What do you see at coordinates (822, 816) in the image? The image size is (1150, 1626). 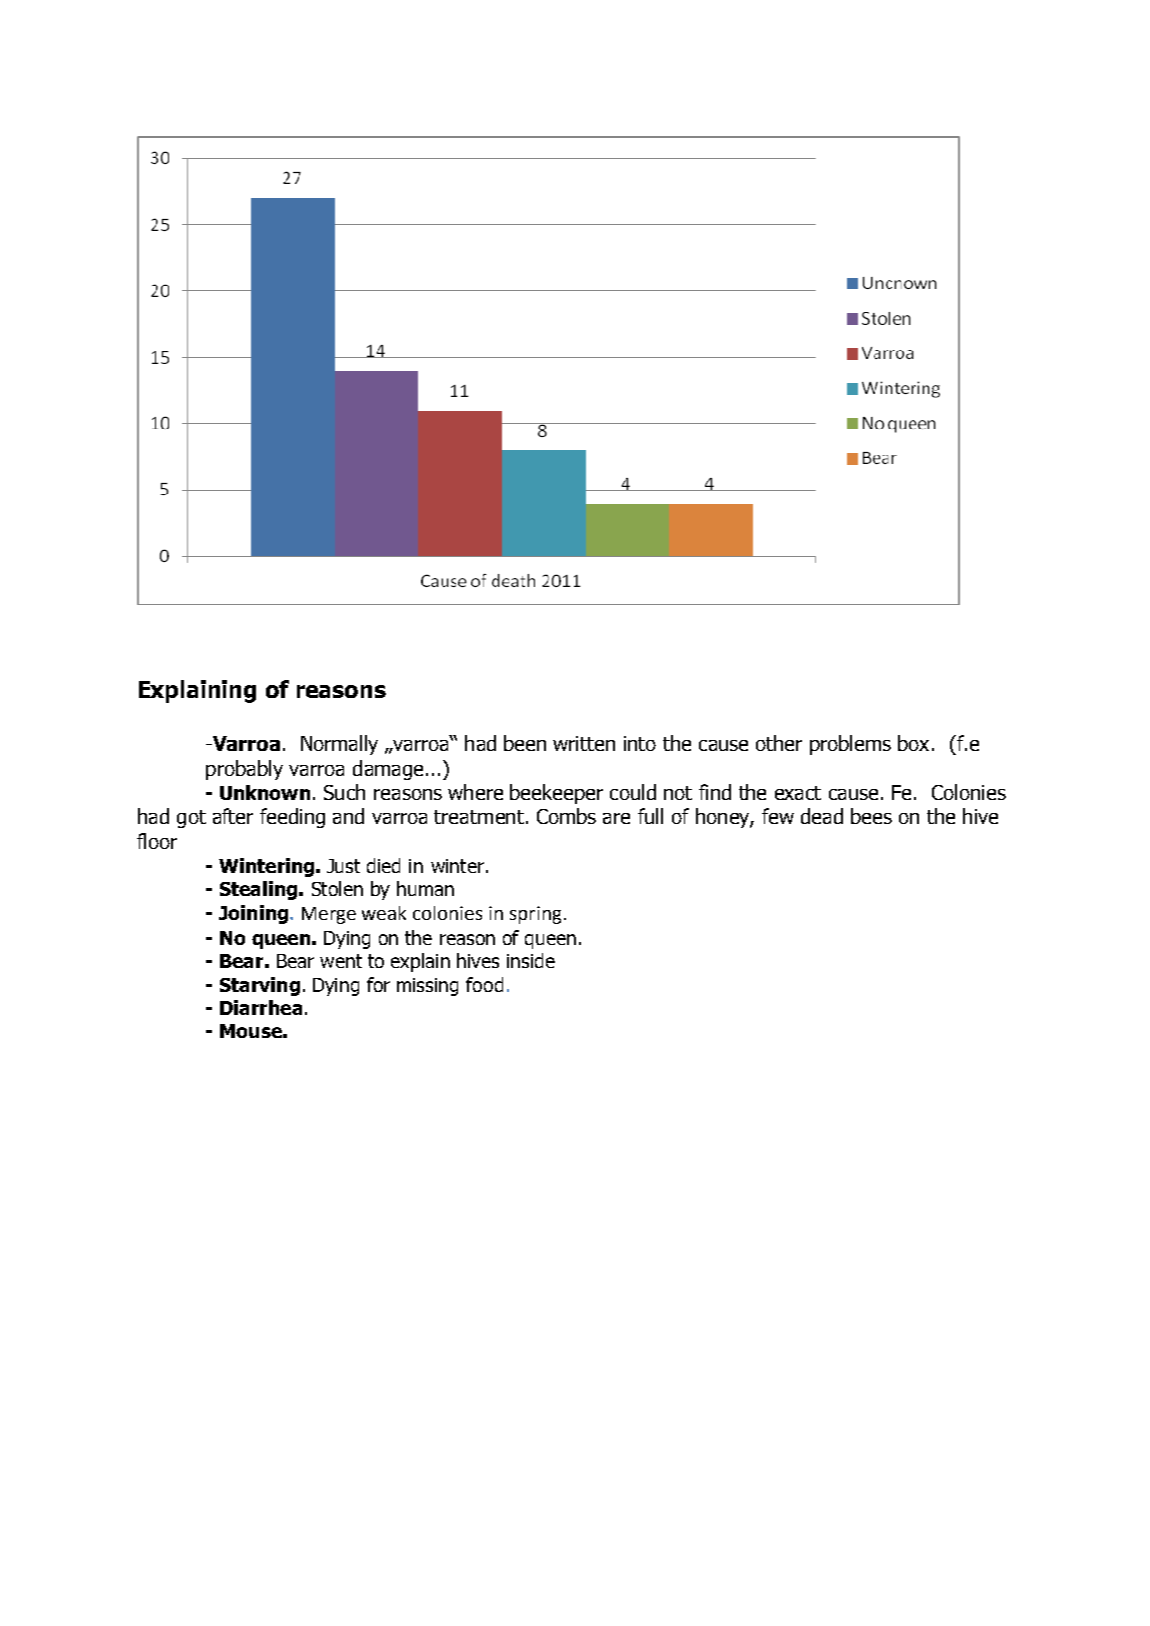 I see `dead` at bounding box center [822, 816].
